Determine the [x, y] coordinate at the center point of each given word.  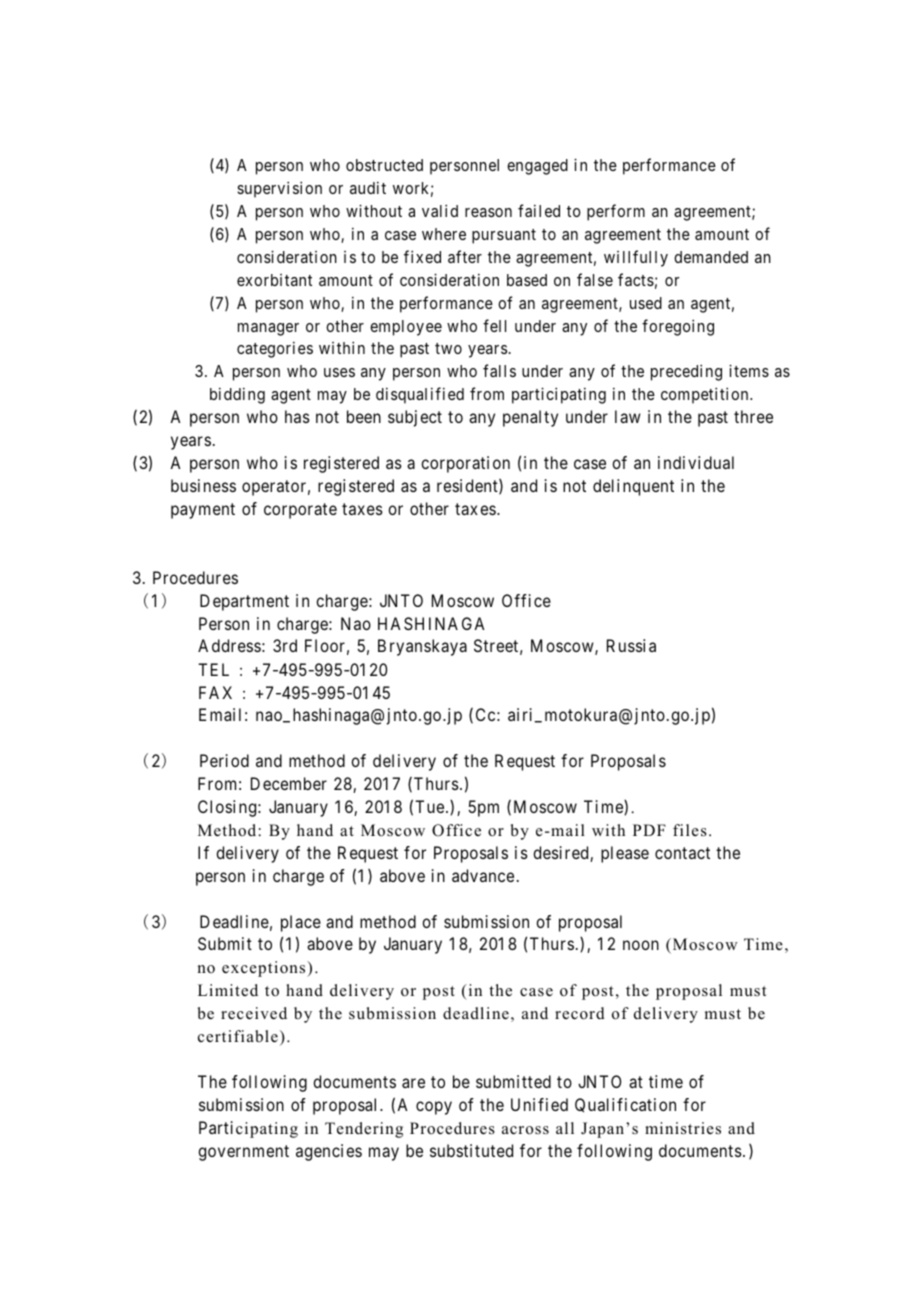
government [243, 1153]
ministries [683, 1128]
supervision [279, 189]
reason [488, 212]
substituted [471, 1150]
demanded [711, 257]
